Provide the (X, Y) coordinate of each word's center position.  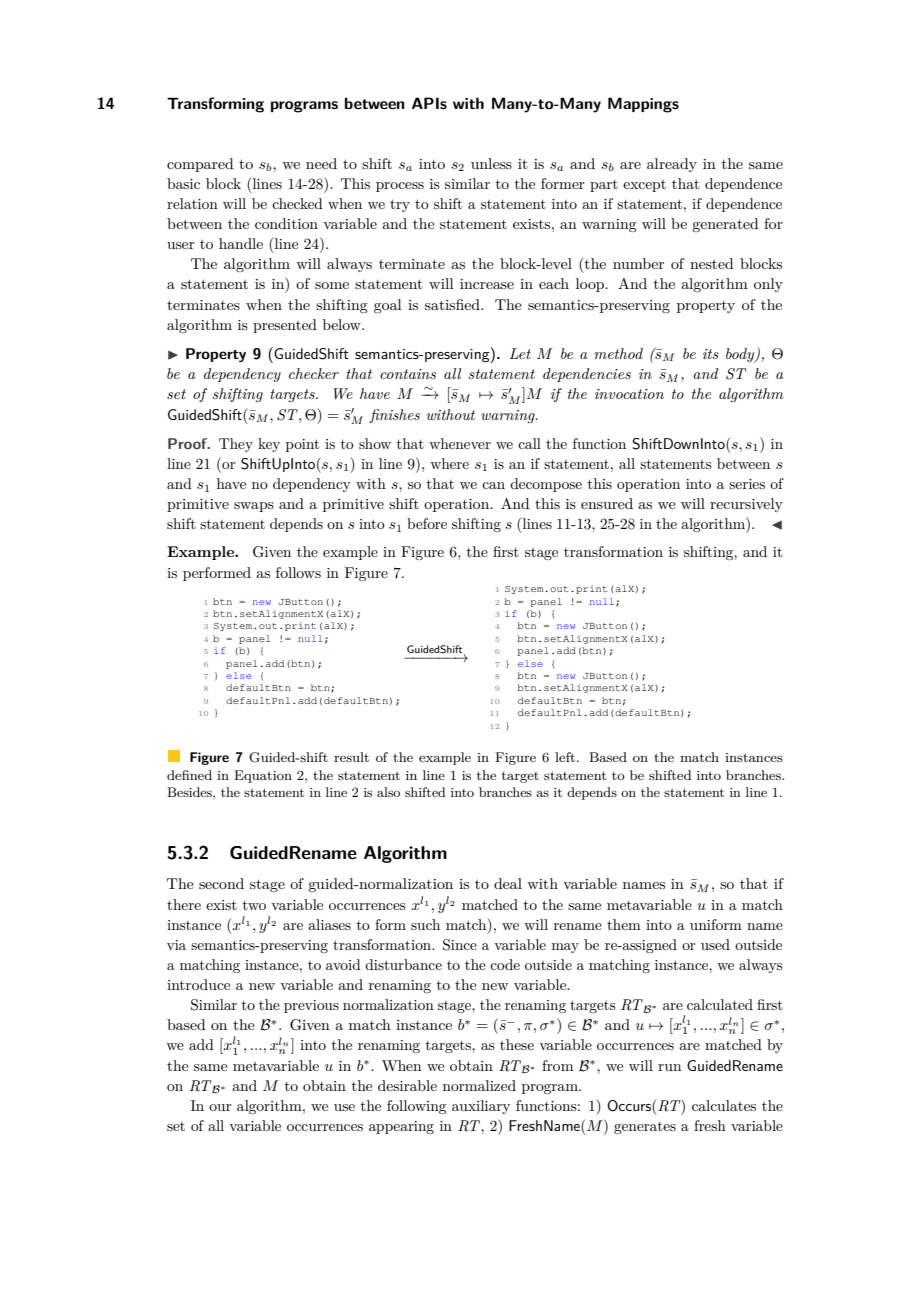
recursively (746, 505)
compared (200, 165)
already (672, 165)
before (427, 523)
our (220, 1107)
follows (298, 572)
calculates (724, 1105)
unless (491, 163)
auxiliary (481, 1107)
